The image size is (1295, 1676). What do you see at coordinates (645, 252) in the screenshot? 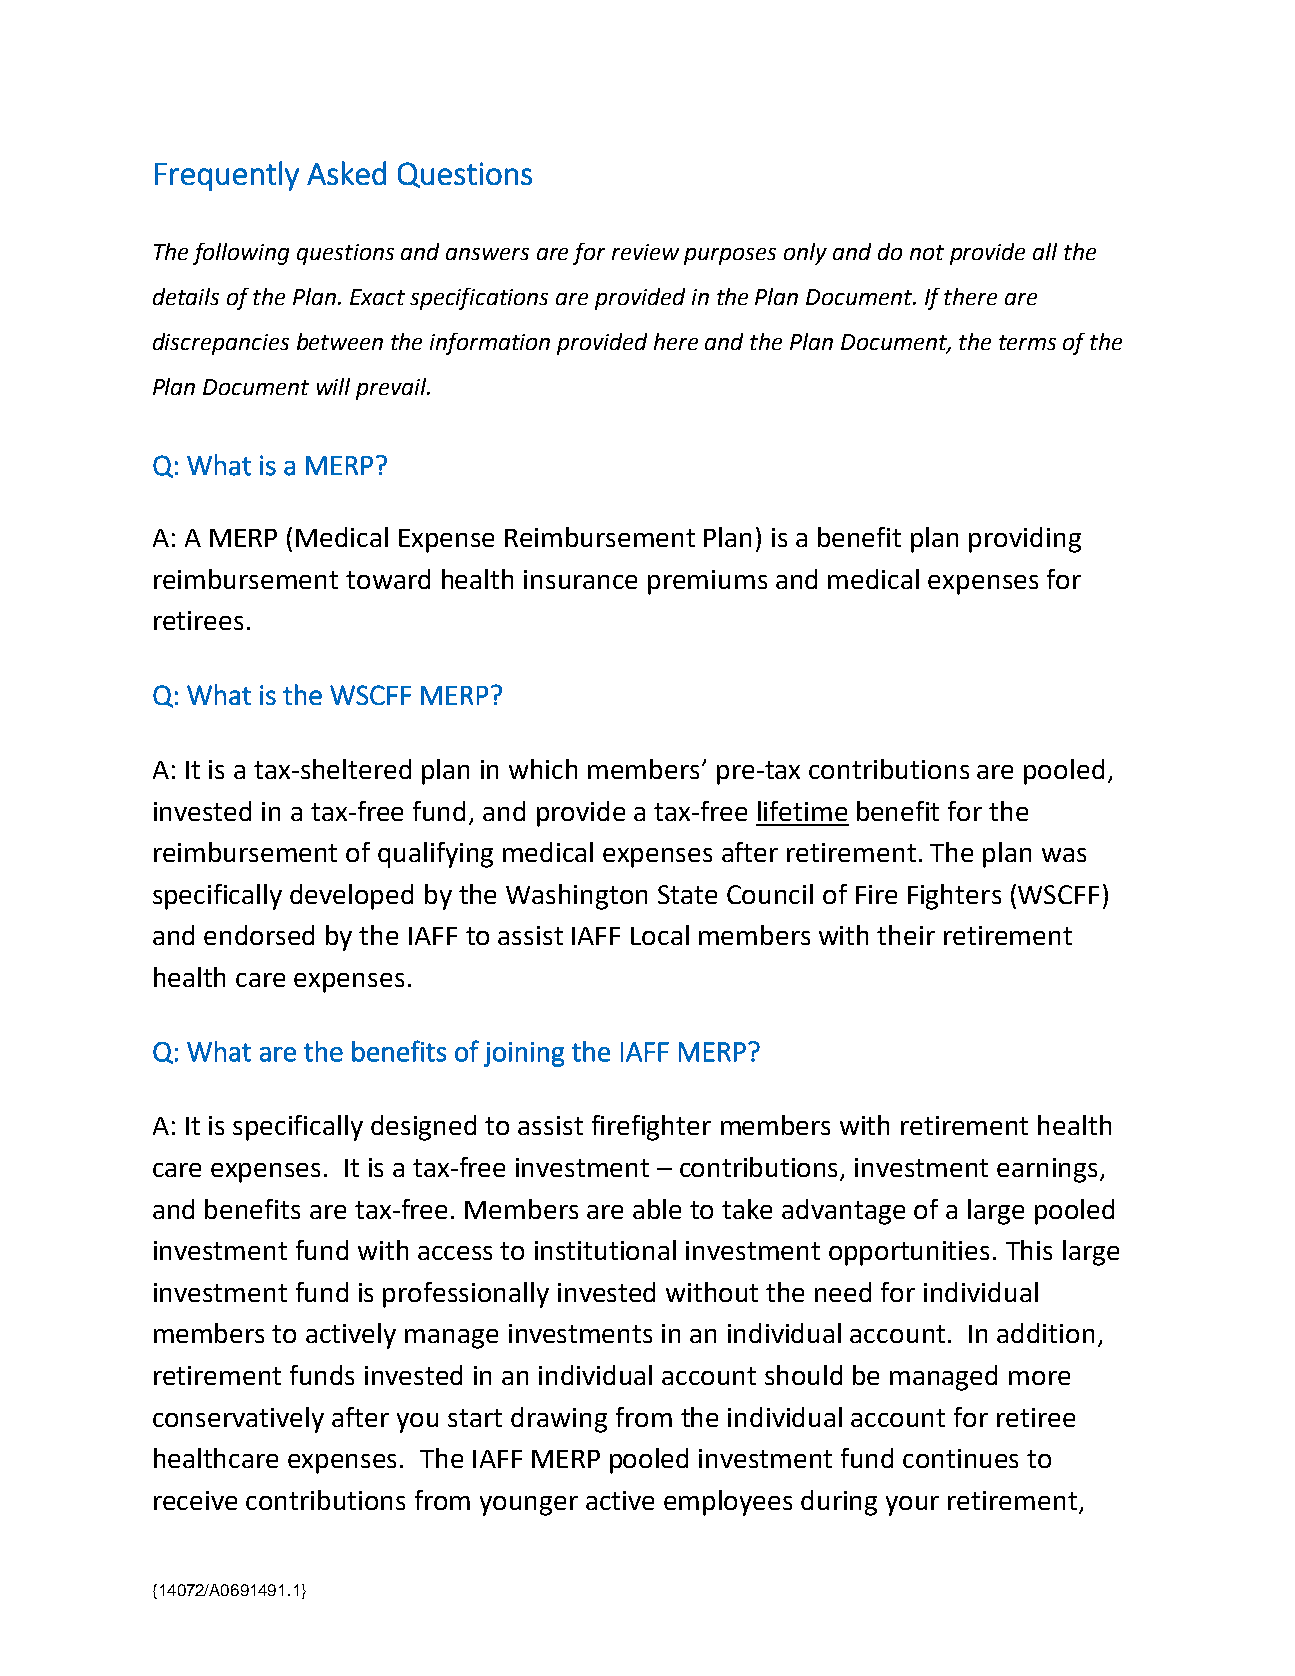
I see `review` at bounding box center [645, 252].
